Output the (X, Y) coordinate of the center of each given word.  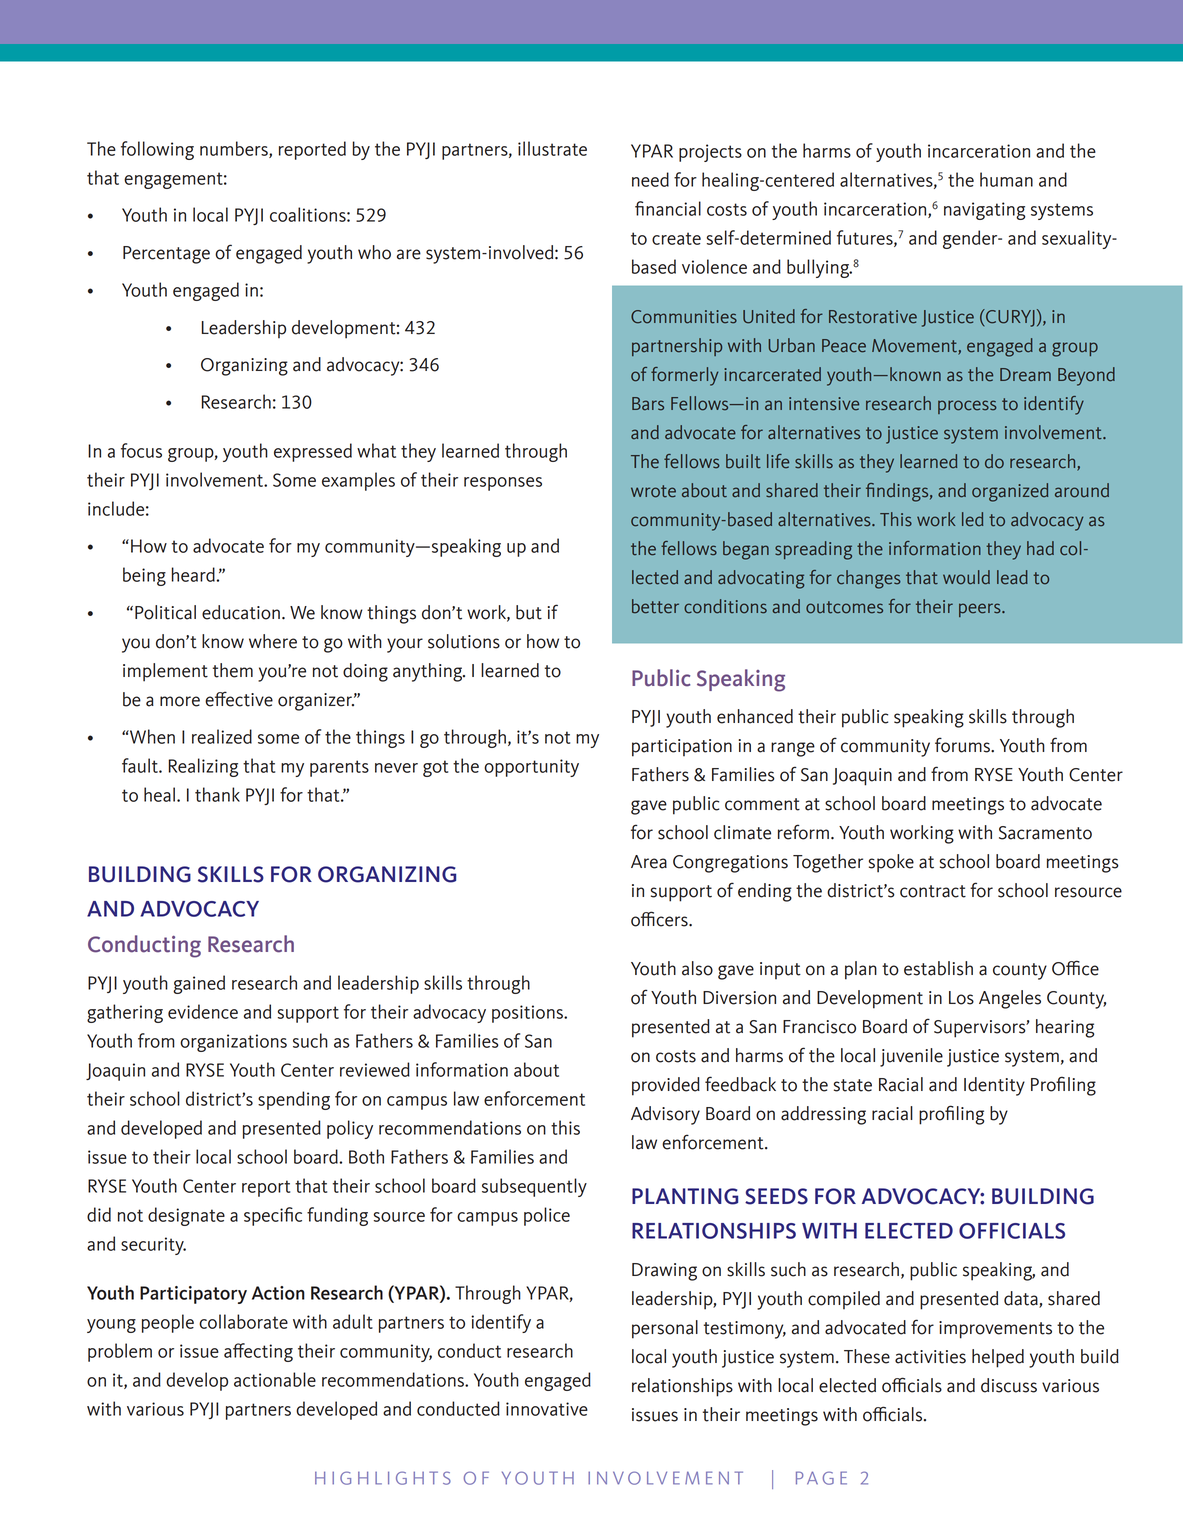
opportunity (531, 768)
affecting (258, 1352)
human (1006, 179)
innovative (547, 1409)
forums (963, 745)
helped (998, 1358)
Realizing (203, 767)
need (650, 179)
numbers (235, 149)
